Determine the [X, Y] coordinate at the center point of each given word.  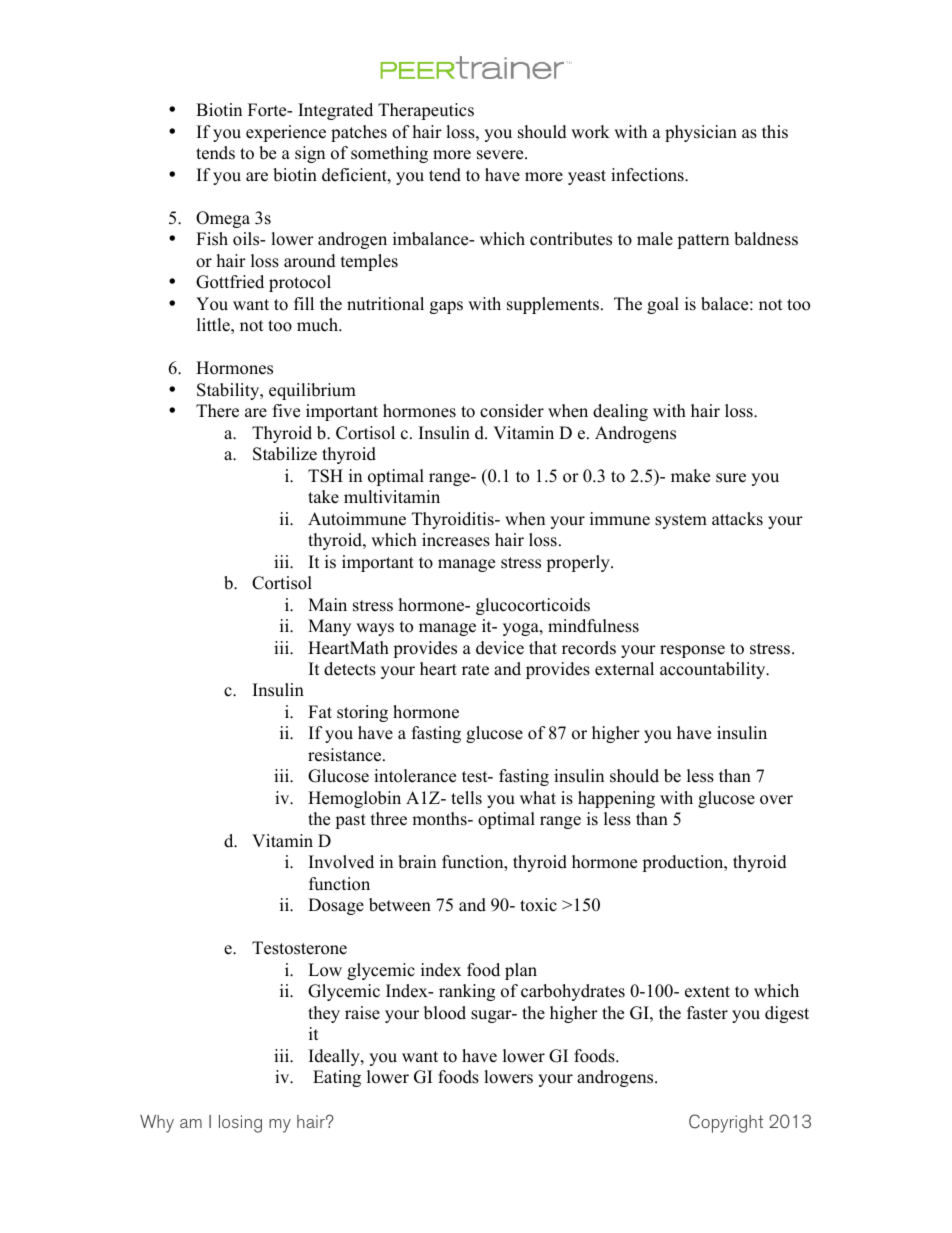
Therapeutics [426, 111]
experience [286, 133]
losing [240, 1124]
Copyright [726, 1123]
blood [445, 1013]
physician [701, 133]
